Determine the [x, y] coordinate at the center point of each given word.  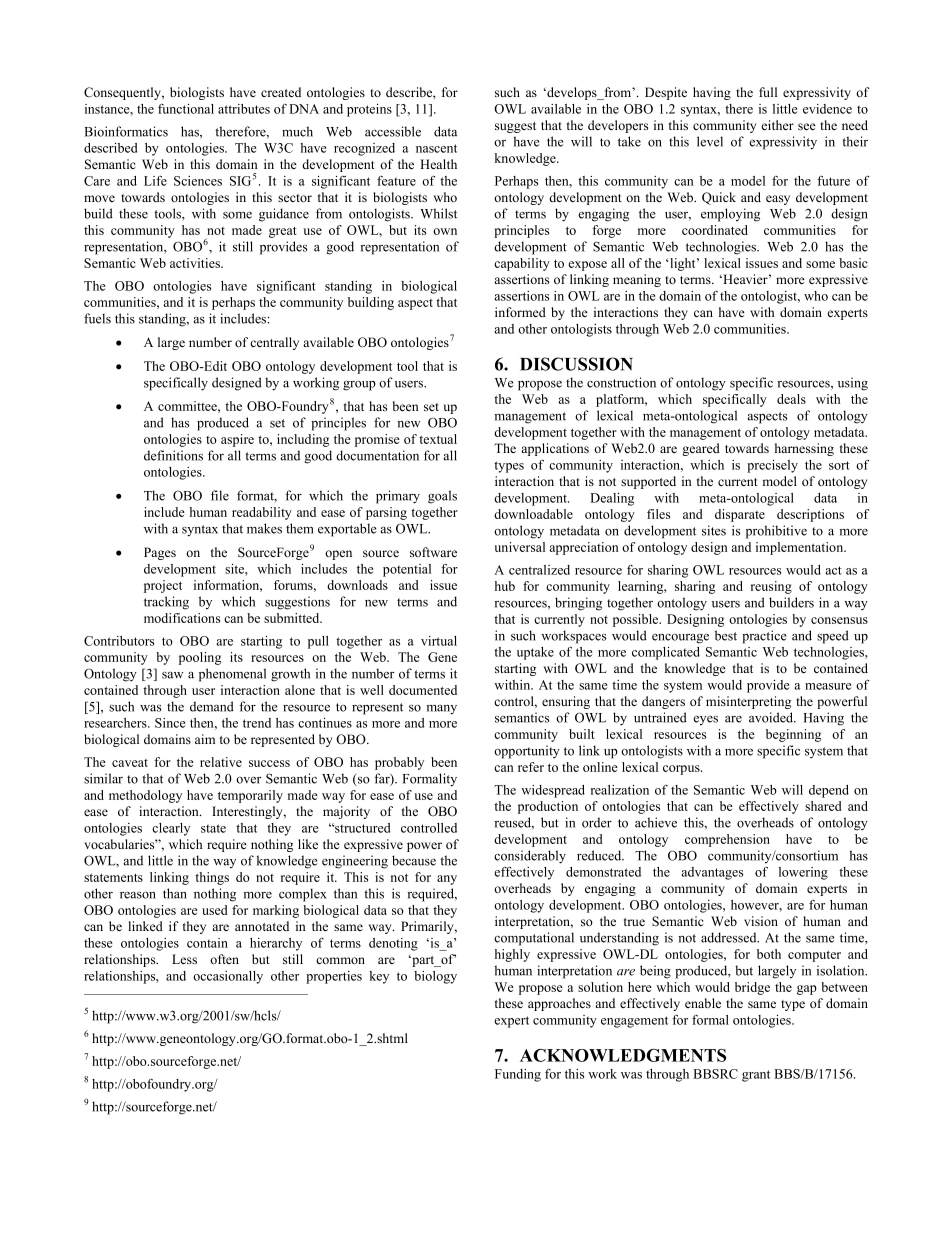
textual [438, 439]
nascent [436, 148]
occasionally [228, 977]
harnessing [804, 449]
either [777, 125]
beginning [793, 735]
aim [205, 739]
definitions [173, 455]
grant [756, 1076]
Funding [518, 1075]
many [442, 710]
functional [186, 109]
